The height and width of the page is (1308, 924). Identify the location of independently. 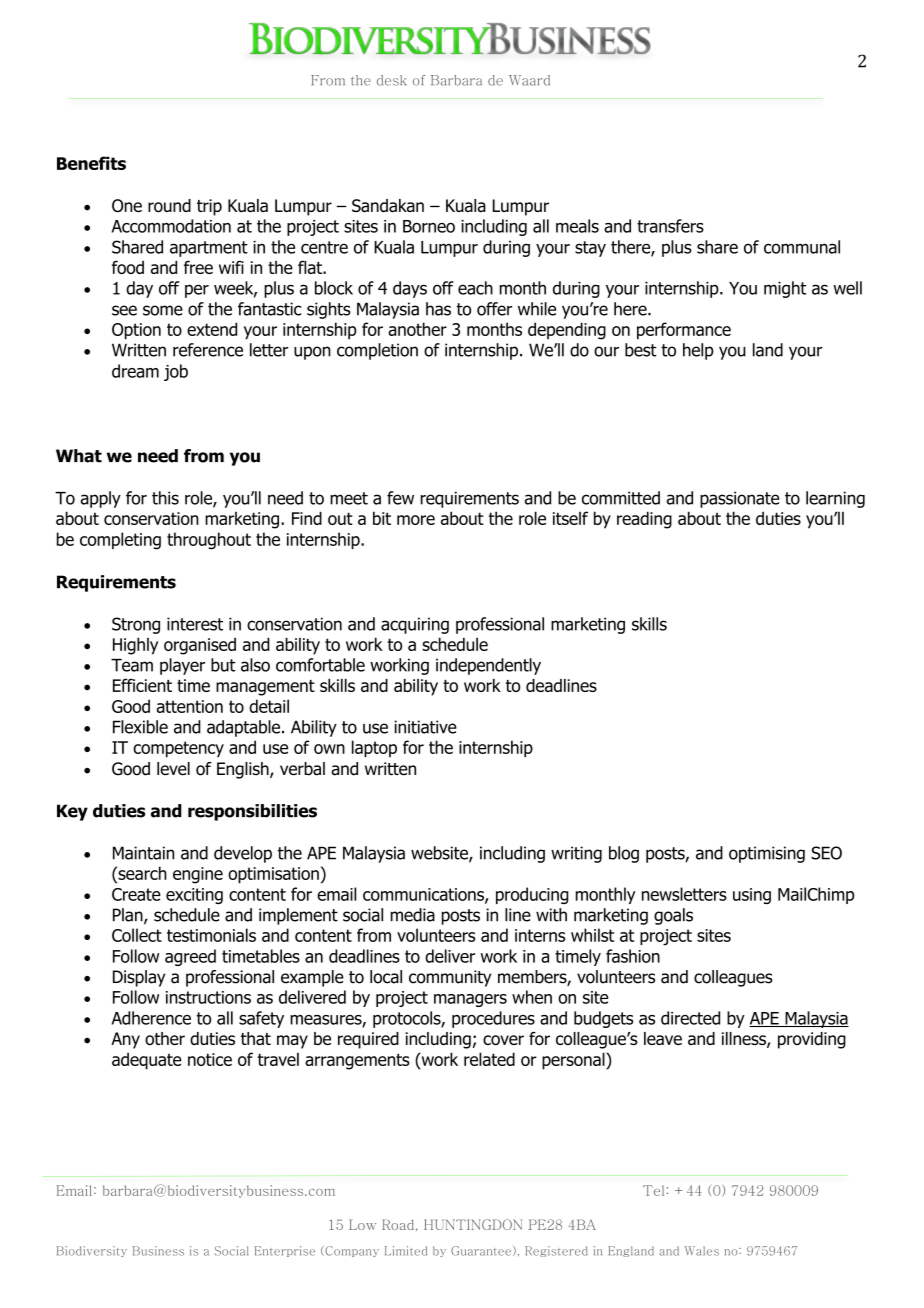
(488, 666).
